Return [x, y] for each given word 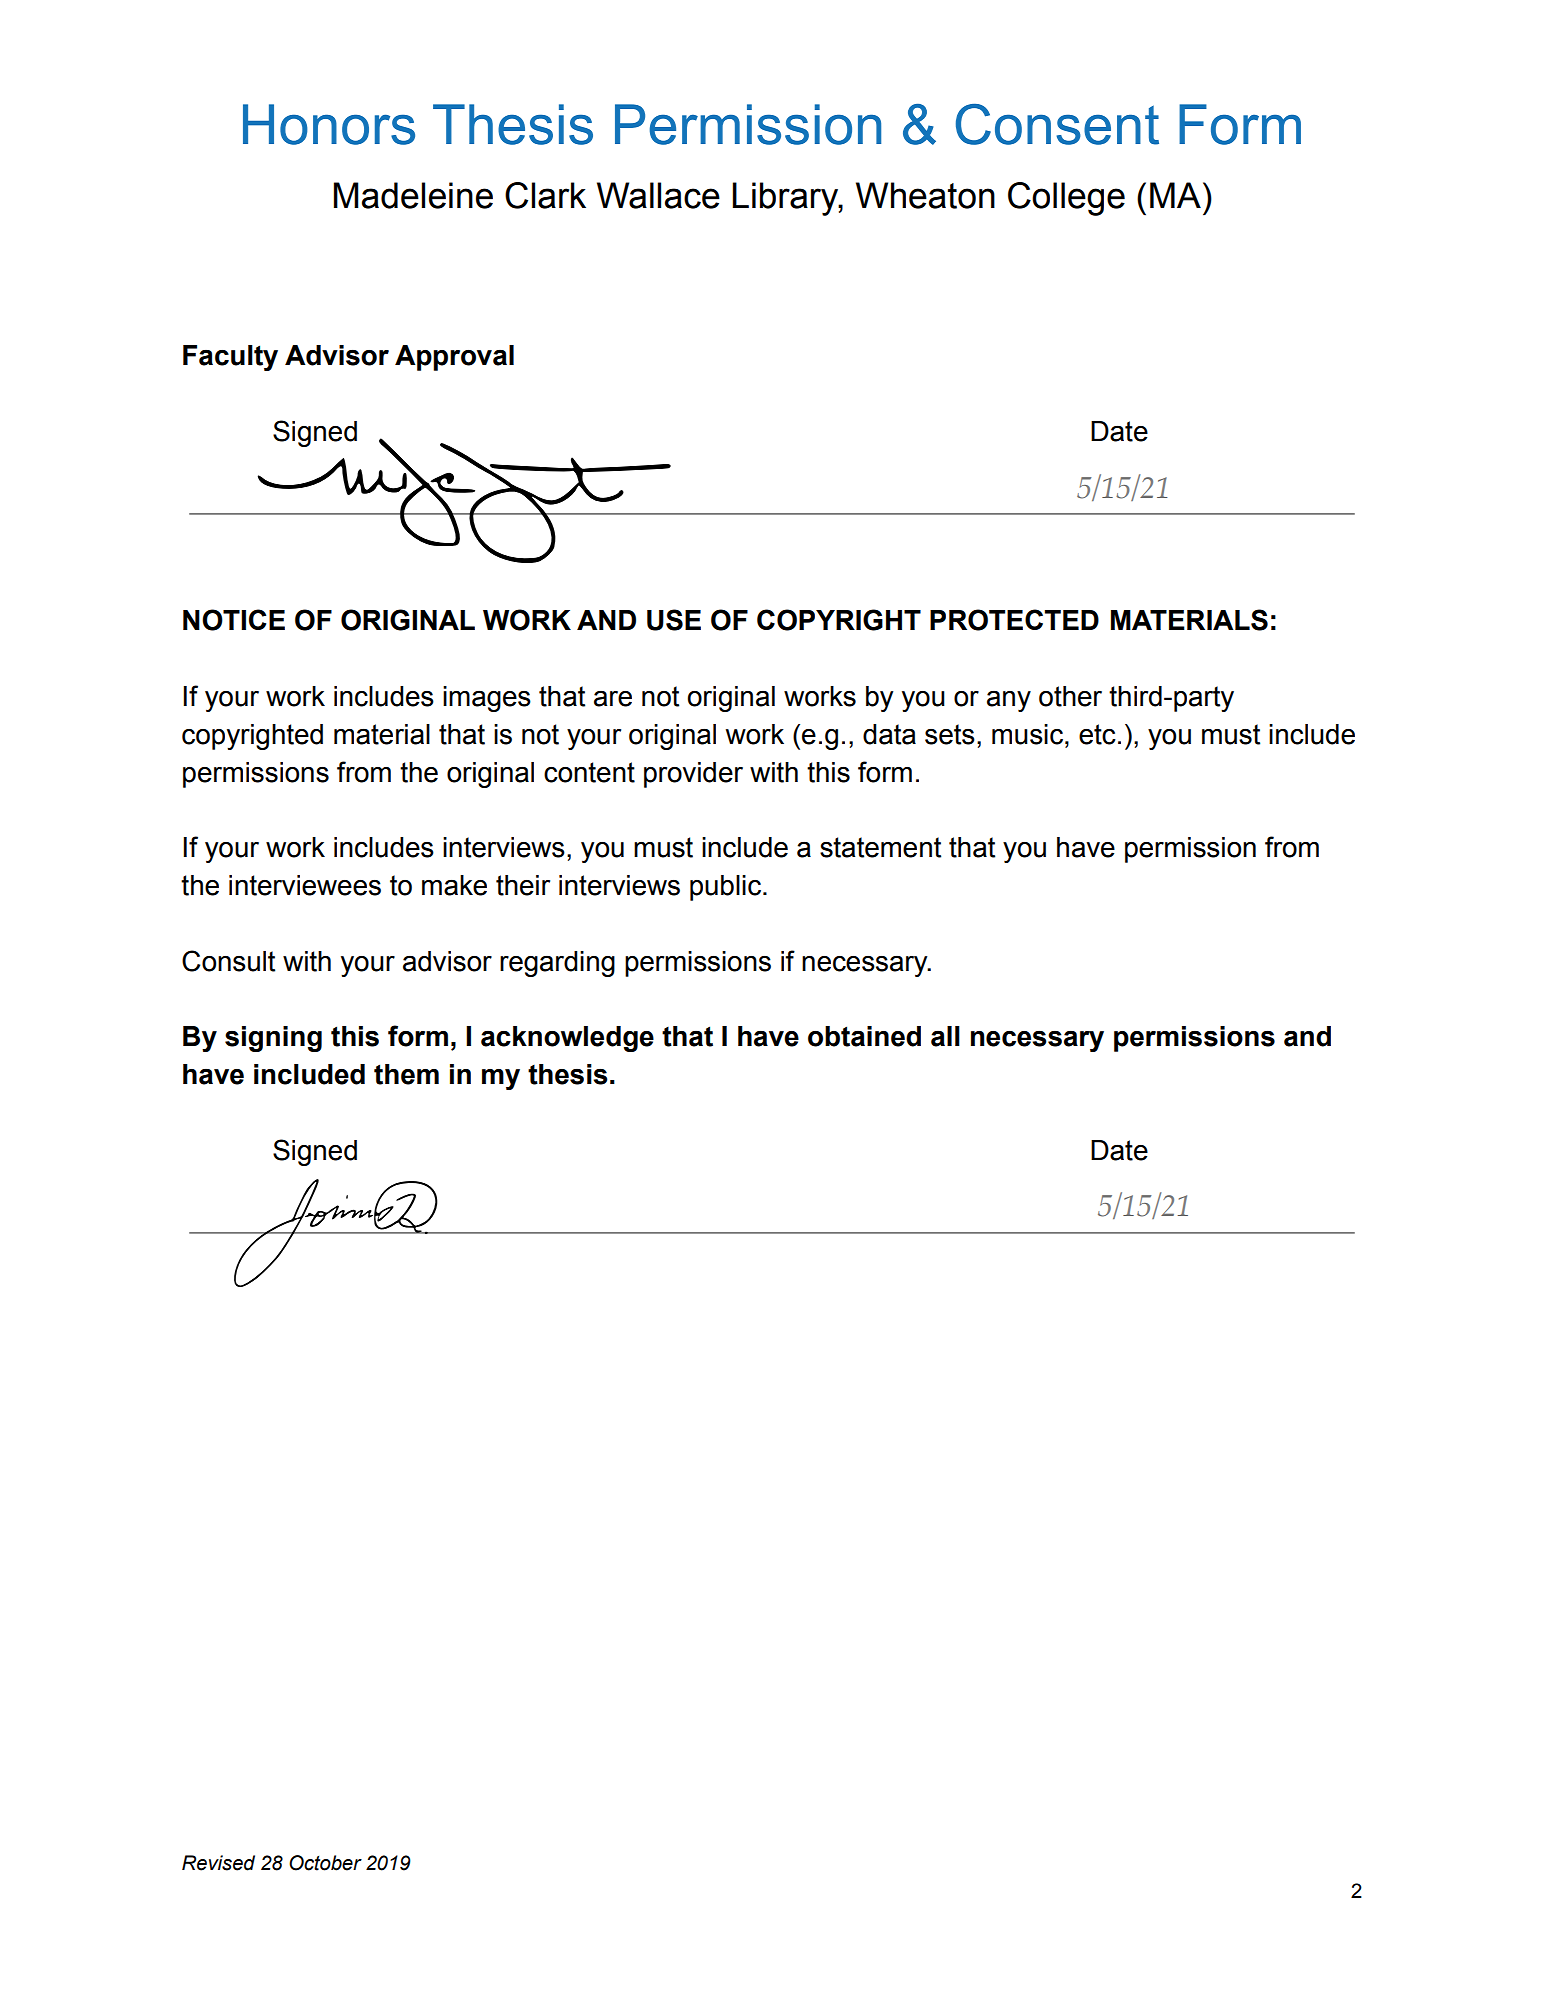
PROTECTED [1014, 620]
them [406, 1074]
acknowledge [567, 1039]
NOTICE [234, 620]
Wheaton [925, 195]
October [325, 1863]
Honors [329, 124]
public [725, 888]
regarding [557, 964]
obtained [864, 1036]
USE [674, 620]
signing [273, 1039]
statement [880, 847]
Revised [218, 1863]
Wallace [658, 195]
